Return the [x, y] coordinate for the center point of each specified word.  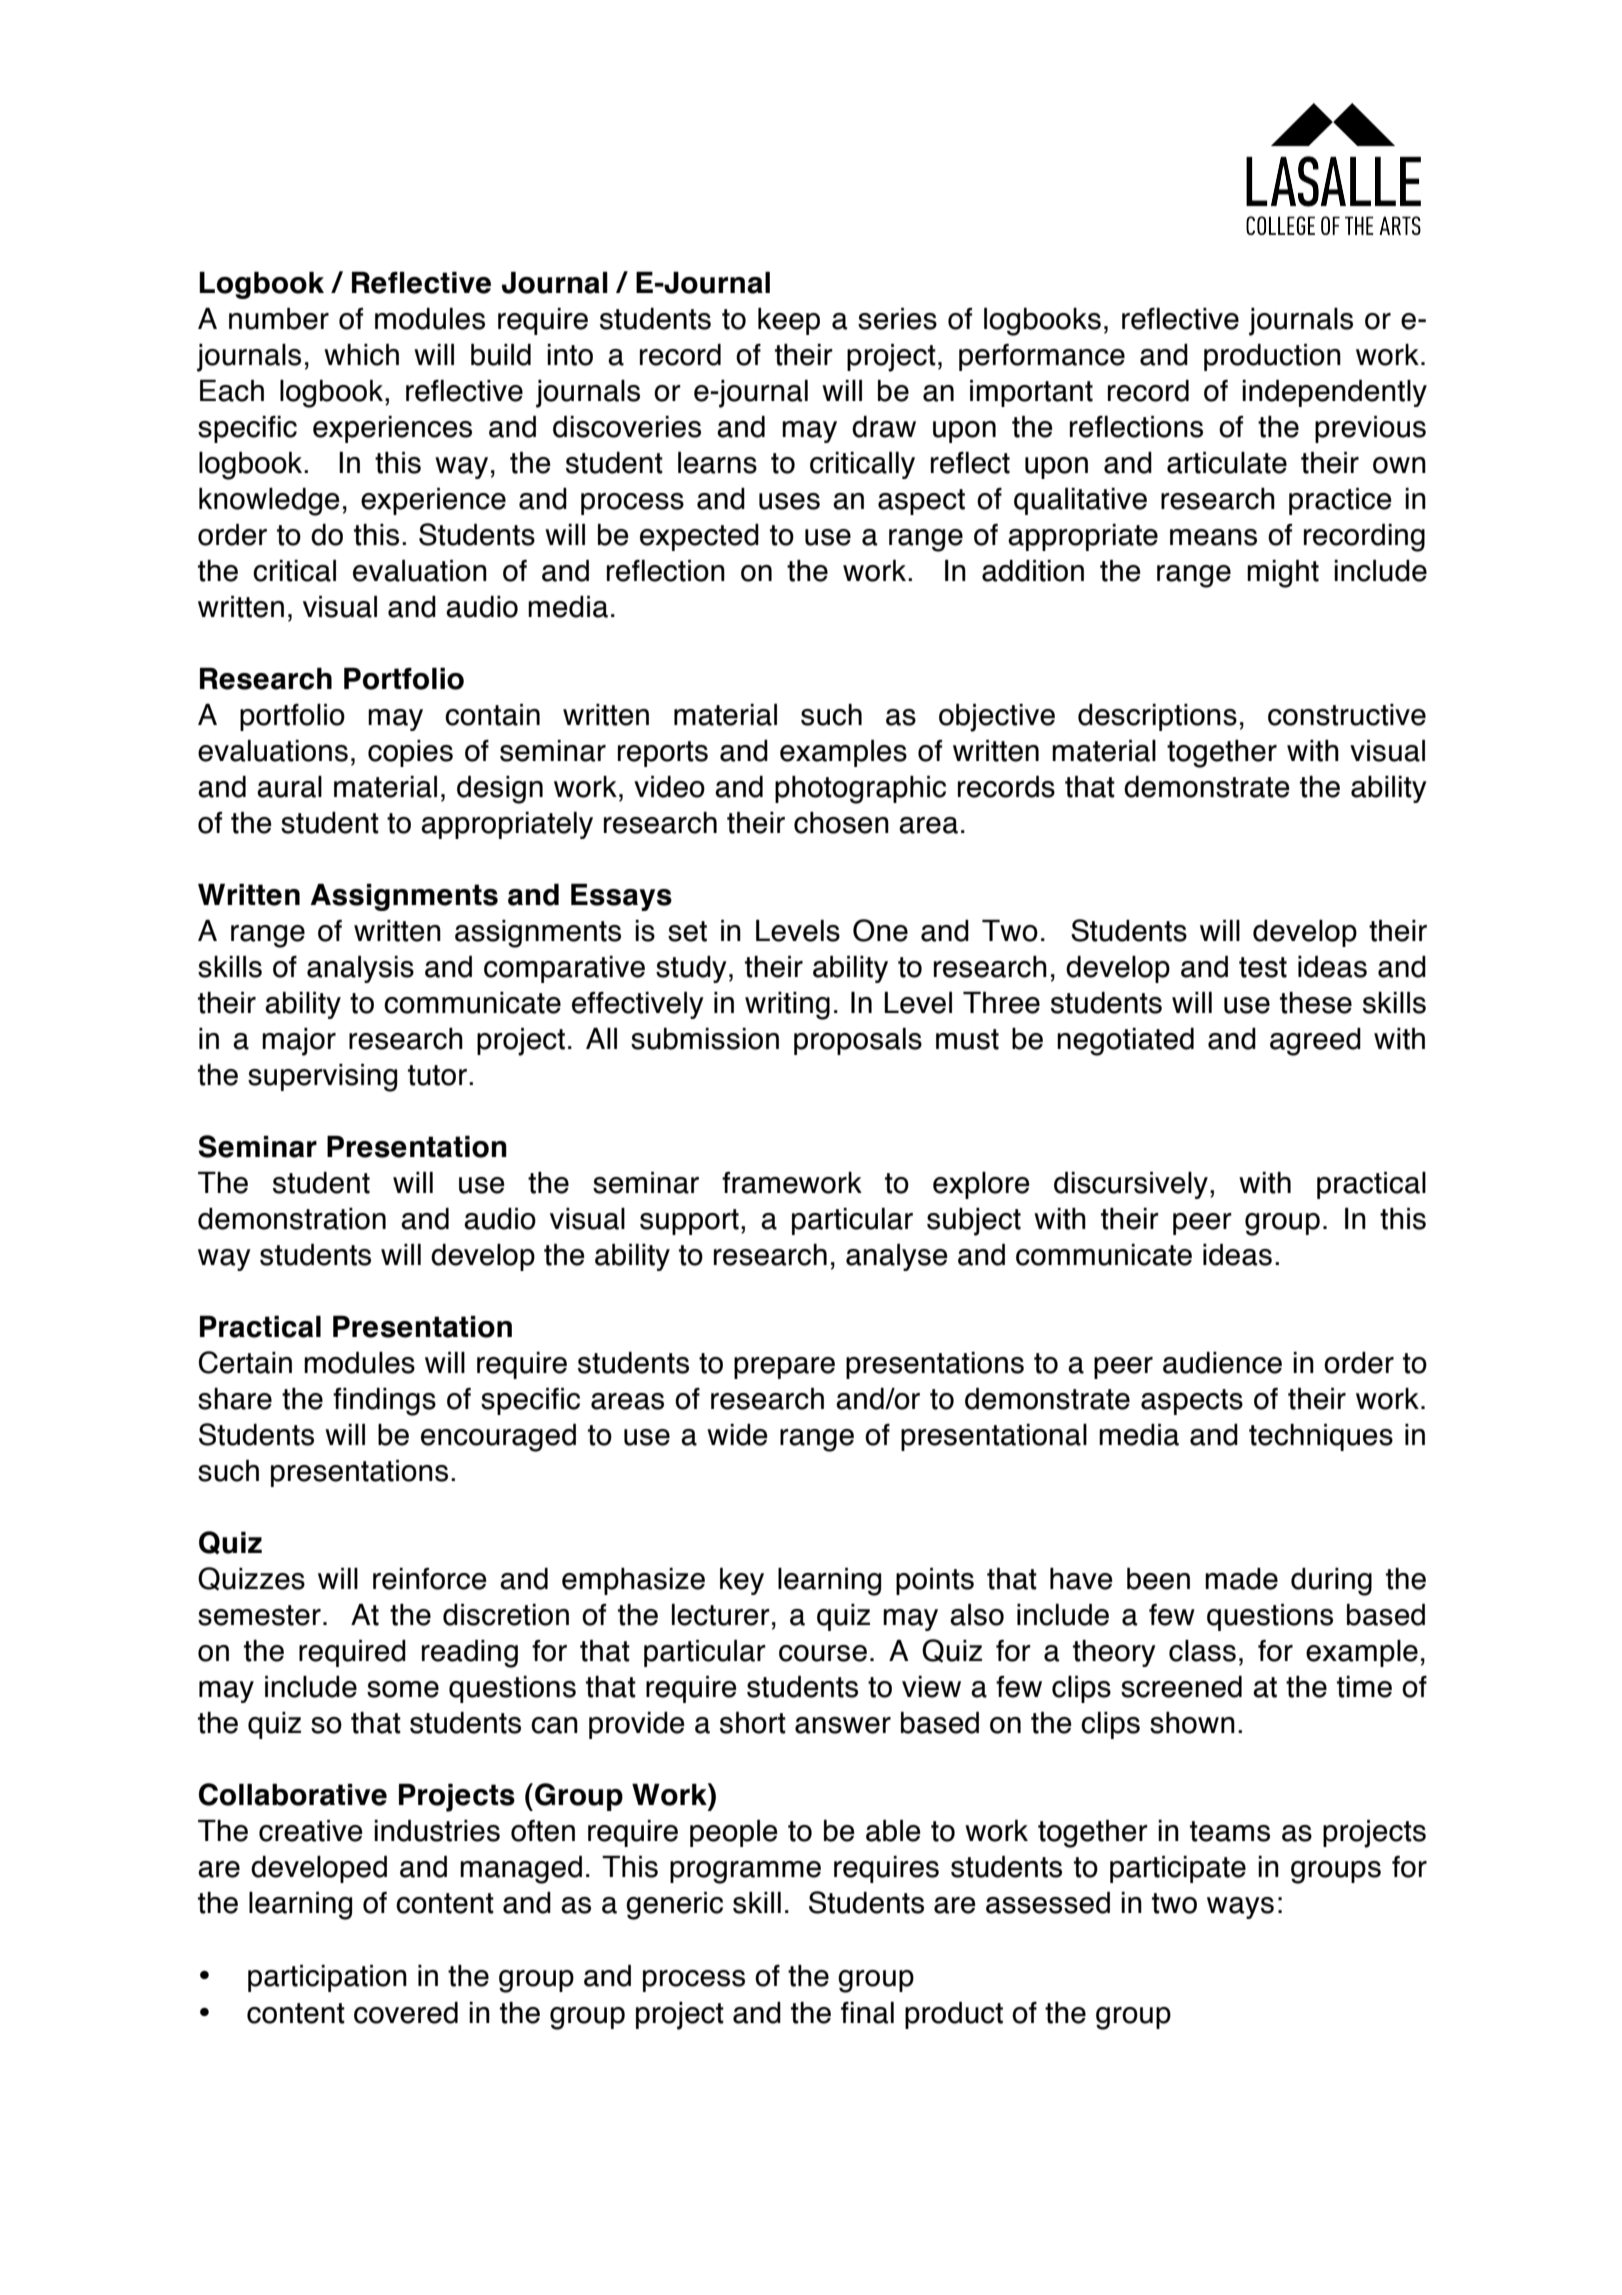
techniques [1321, 1437]
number [279, 319]
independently [1334, 393]
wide [737, 1435]
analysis [360, 969]
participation [327, 1978]
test [1263, 967]
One [880, 930]
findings [384, 1402]
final [867, 2013]
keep [789, 321]
